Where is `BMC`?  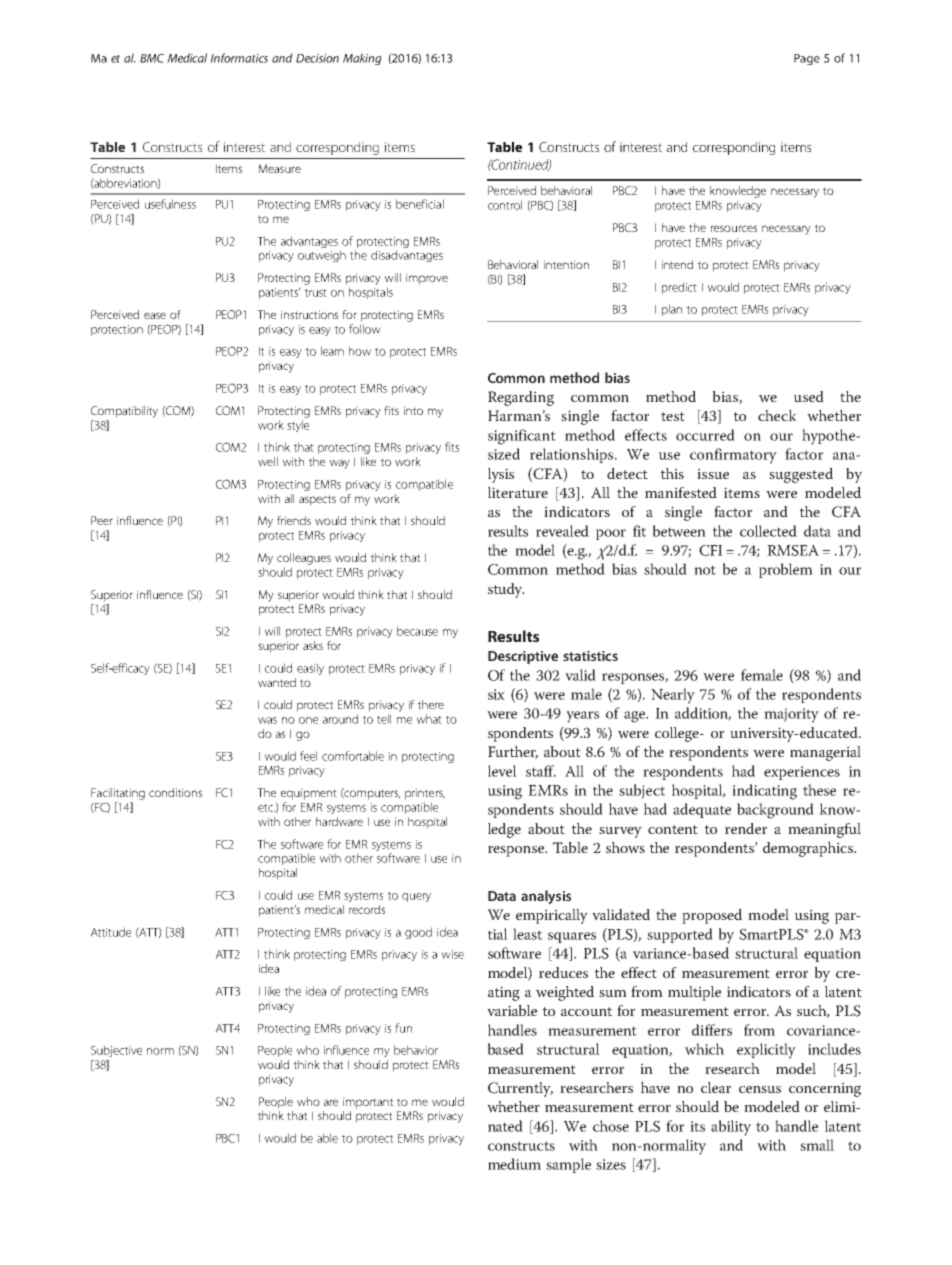 BMC is located at coordinates (152, 58).
